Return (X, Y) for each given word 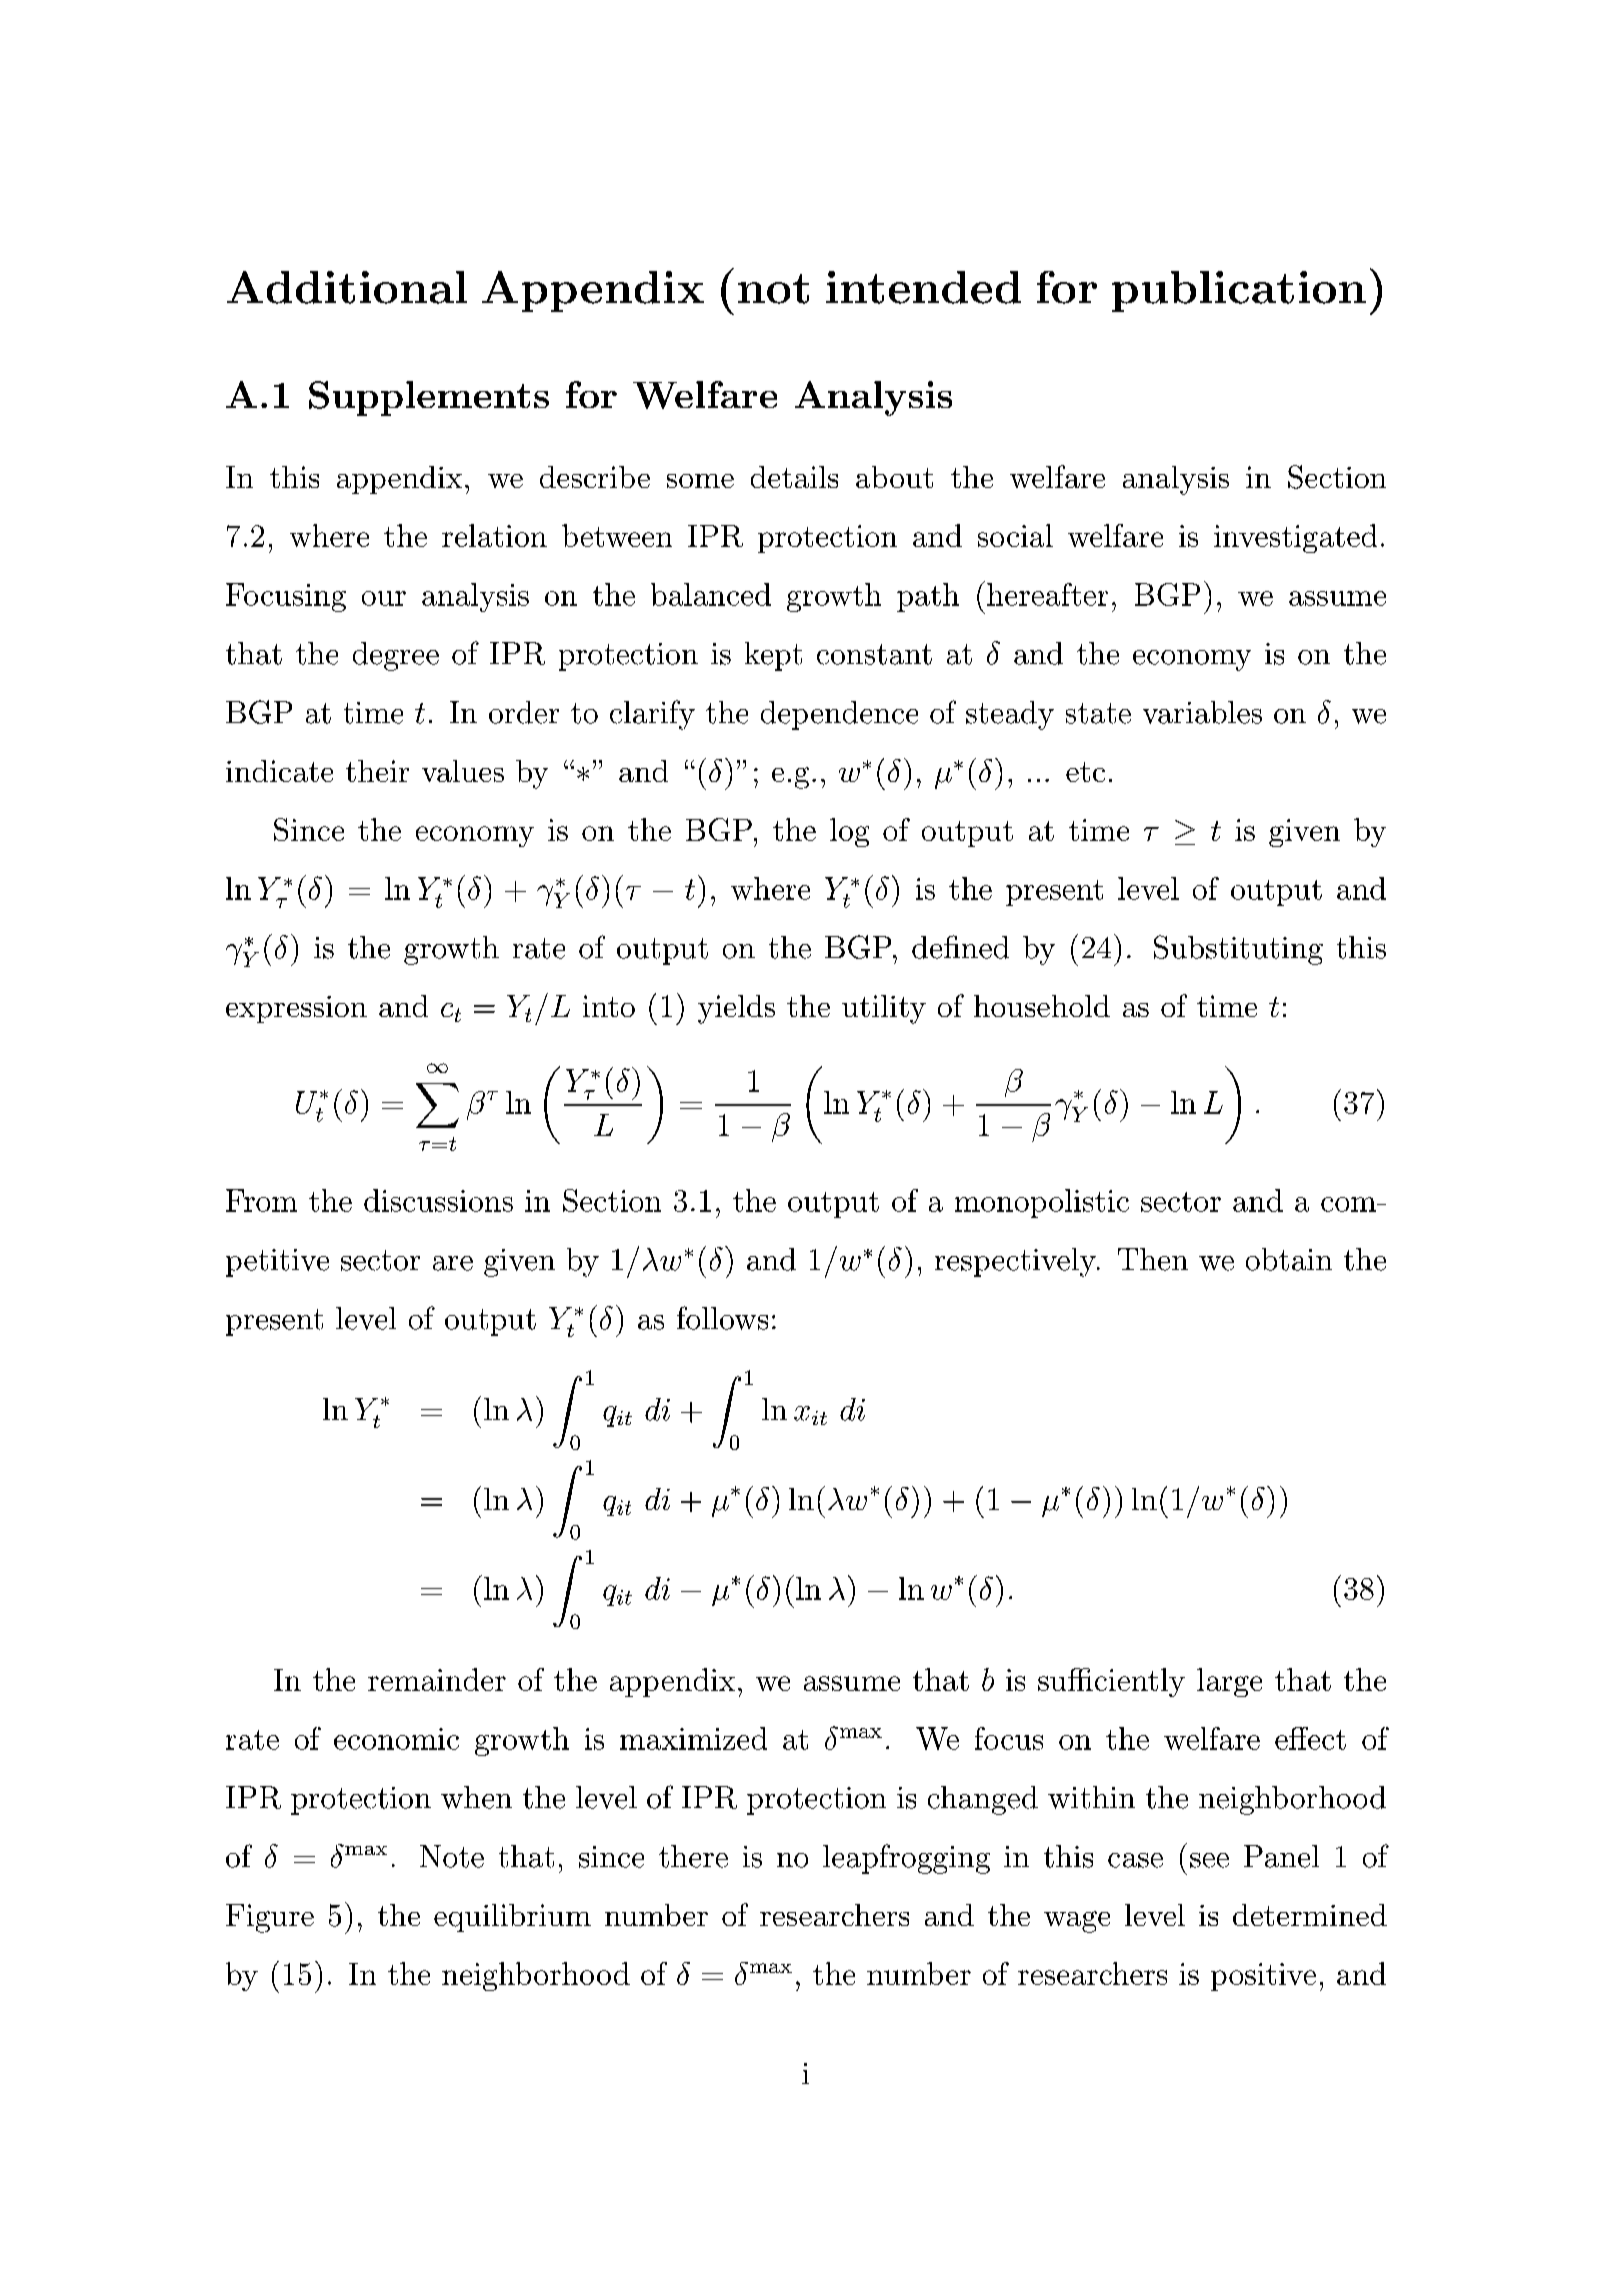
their (377, 771)
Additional (347, 287)
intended (923, 287)
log (849, 832)
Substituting (1238, 950)
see (1209, 1860)
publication (1239, 291)
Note (452, 1856)
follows (722, 1318)
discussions (438, 1200)
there (693, 1856)
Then (1153, 1259)
